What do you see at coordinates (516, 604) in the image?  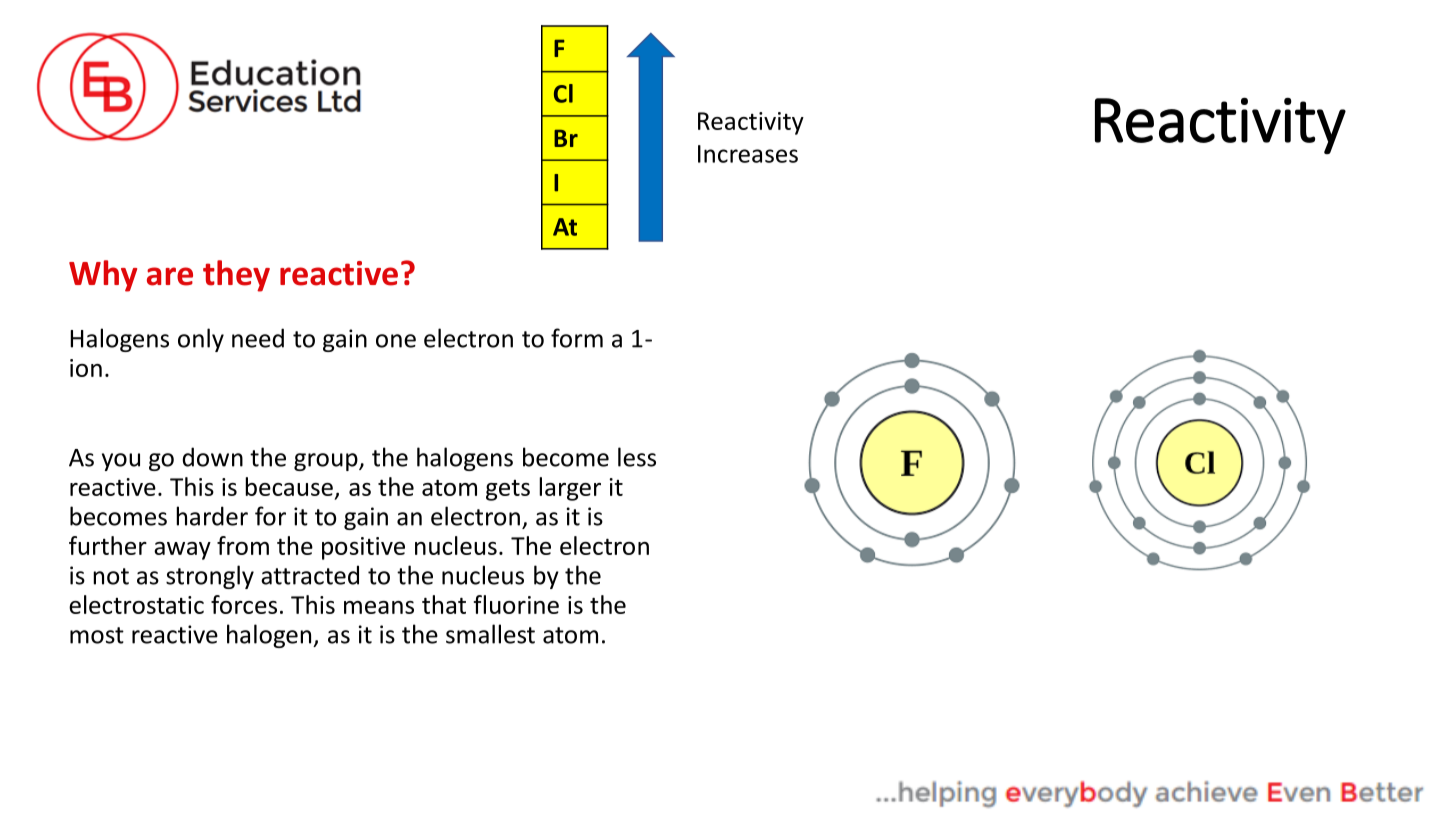 I see `fluorine` at bounding box center [516, 604].
